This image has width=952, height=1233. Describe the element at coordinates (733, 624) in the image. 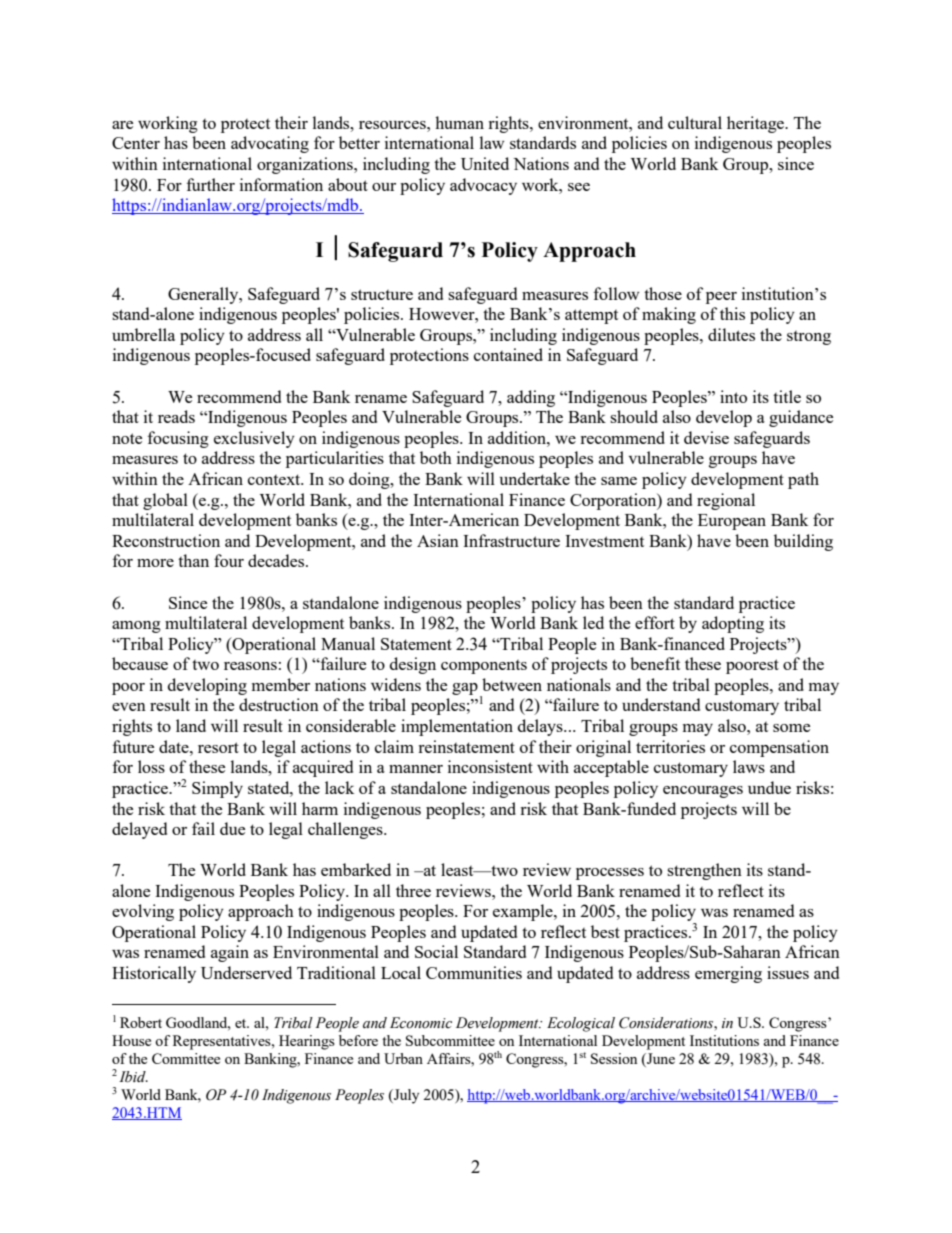

I see `adopting` at that location.
